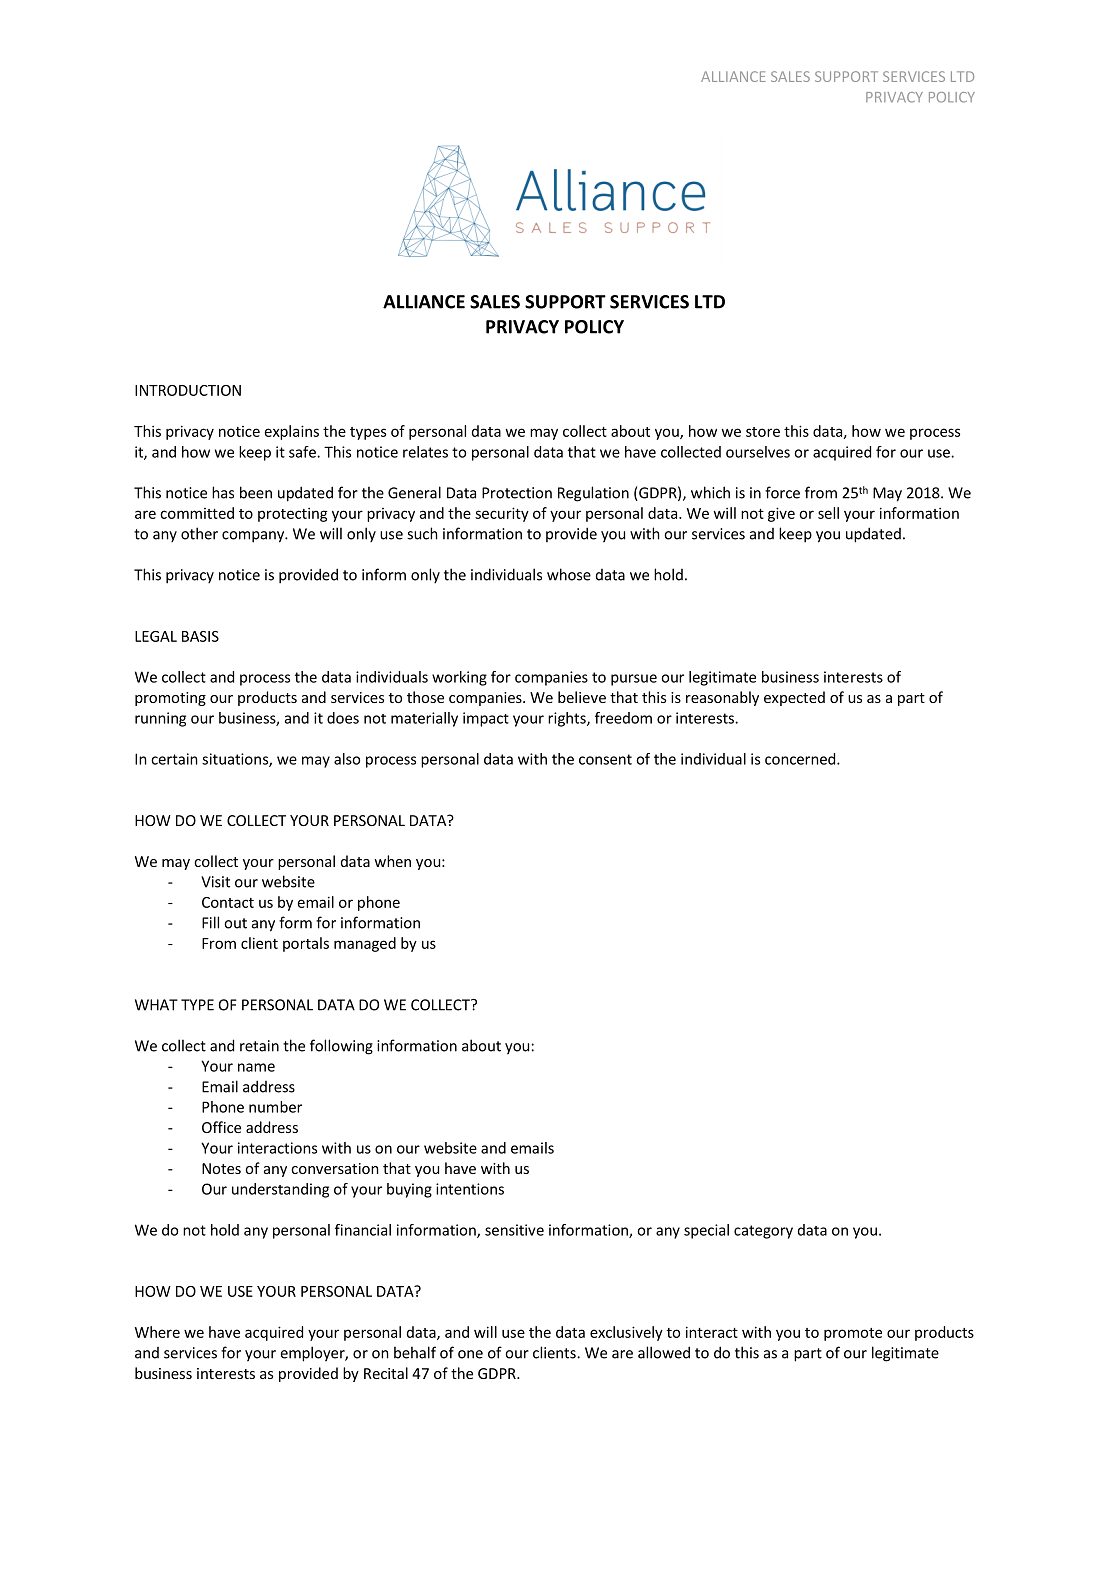 This page has width=1109, height=1569. I want to click on promote, so click(853, 1334).
